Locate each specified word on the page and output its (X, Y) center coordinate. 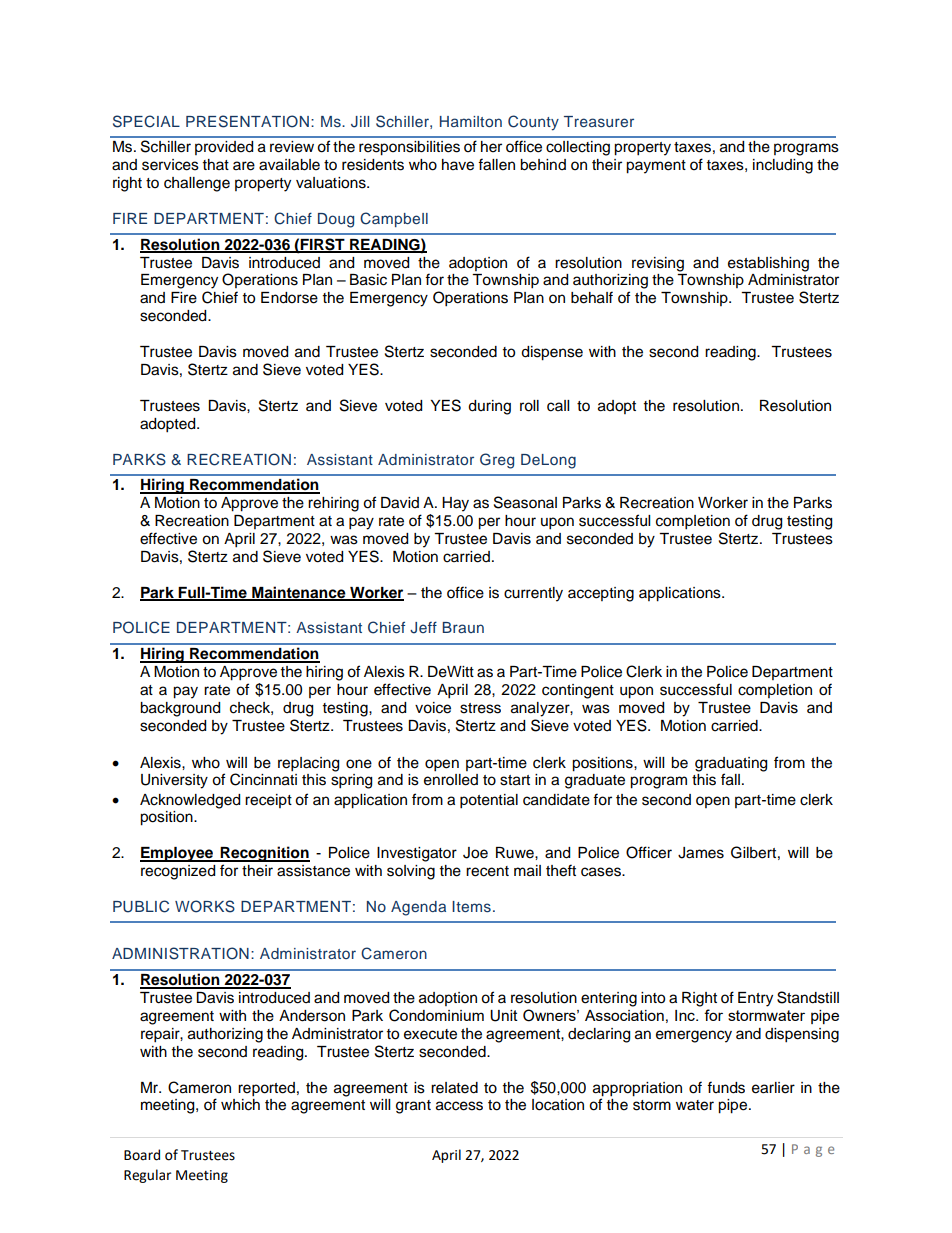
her (491, 147)
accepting (601, 594)
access (459, 1106)
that (216, 164)
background (180, 709)
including (783, 166)
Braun (463, 627)
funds (726, 1087)
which (240, 1105)
